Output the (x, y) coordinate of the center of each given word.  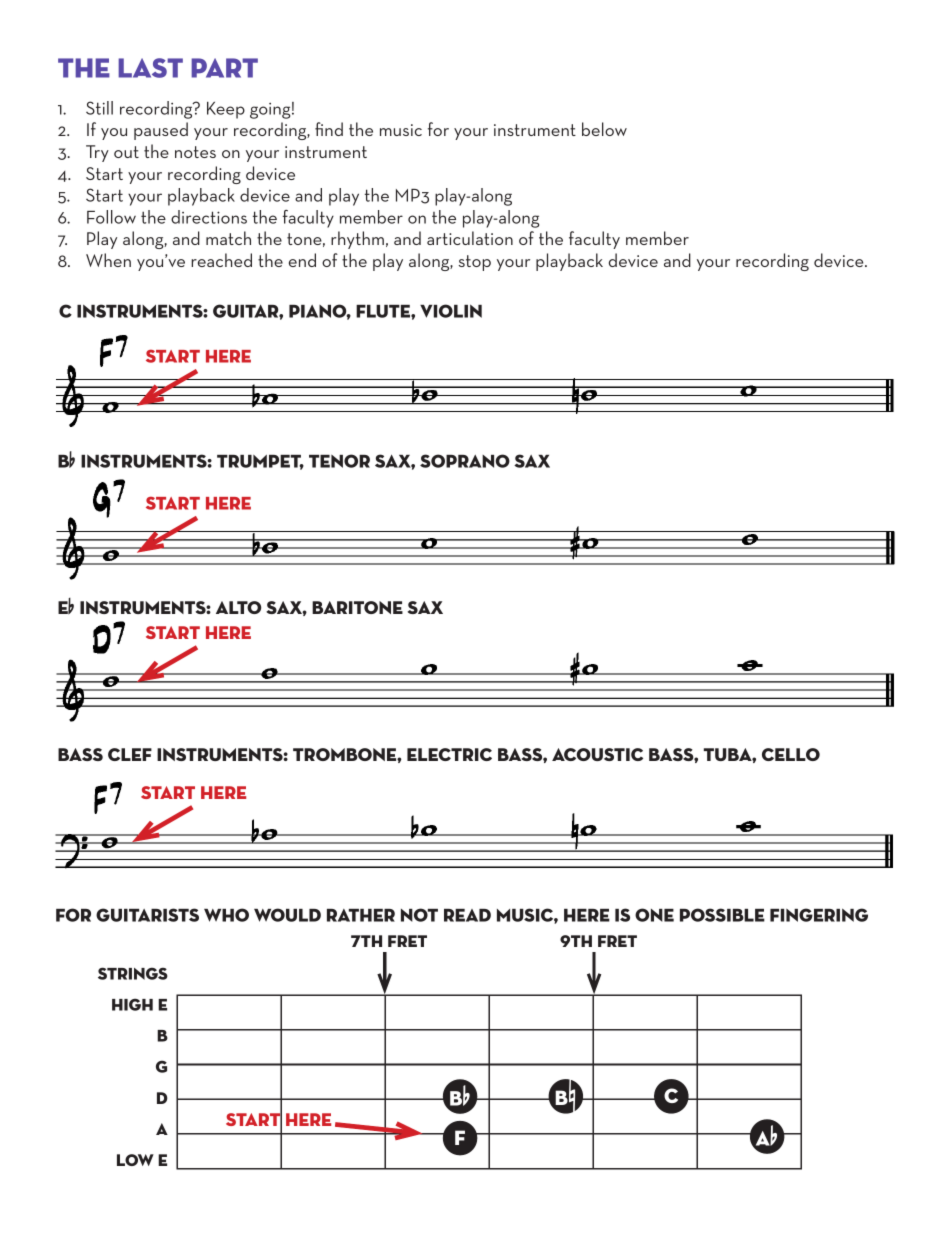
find (329, 129)
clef (130, 754)
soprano (465, 461)
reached (221, 260)
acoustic (597, 754)
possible (722, 915)
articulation (470, 238)
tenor (339, 461)
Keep (226, 110)
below (604, 129)
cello (791, 754)
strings (133, 973)
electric (449, 754)
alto (238, 607)
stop (475, 263)
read (467, 915)
